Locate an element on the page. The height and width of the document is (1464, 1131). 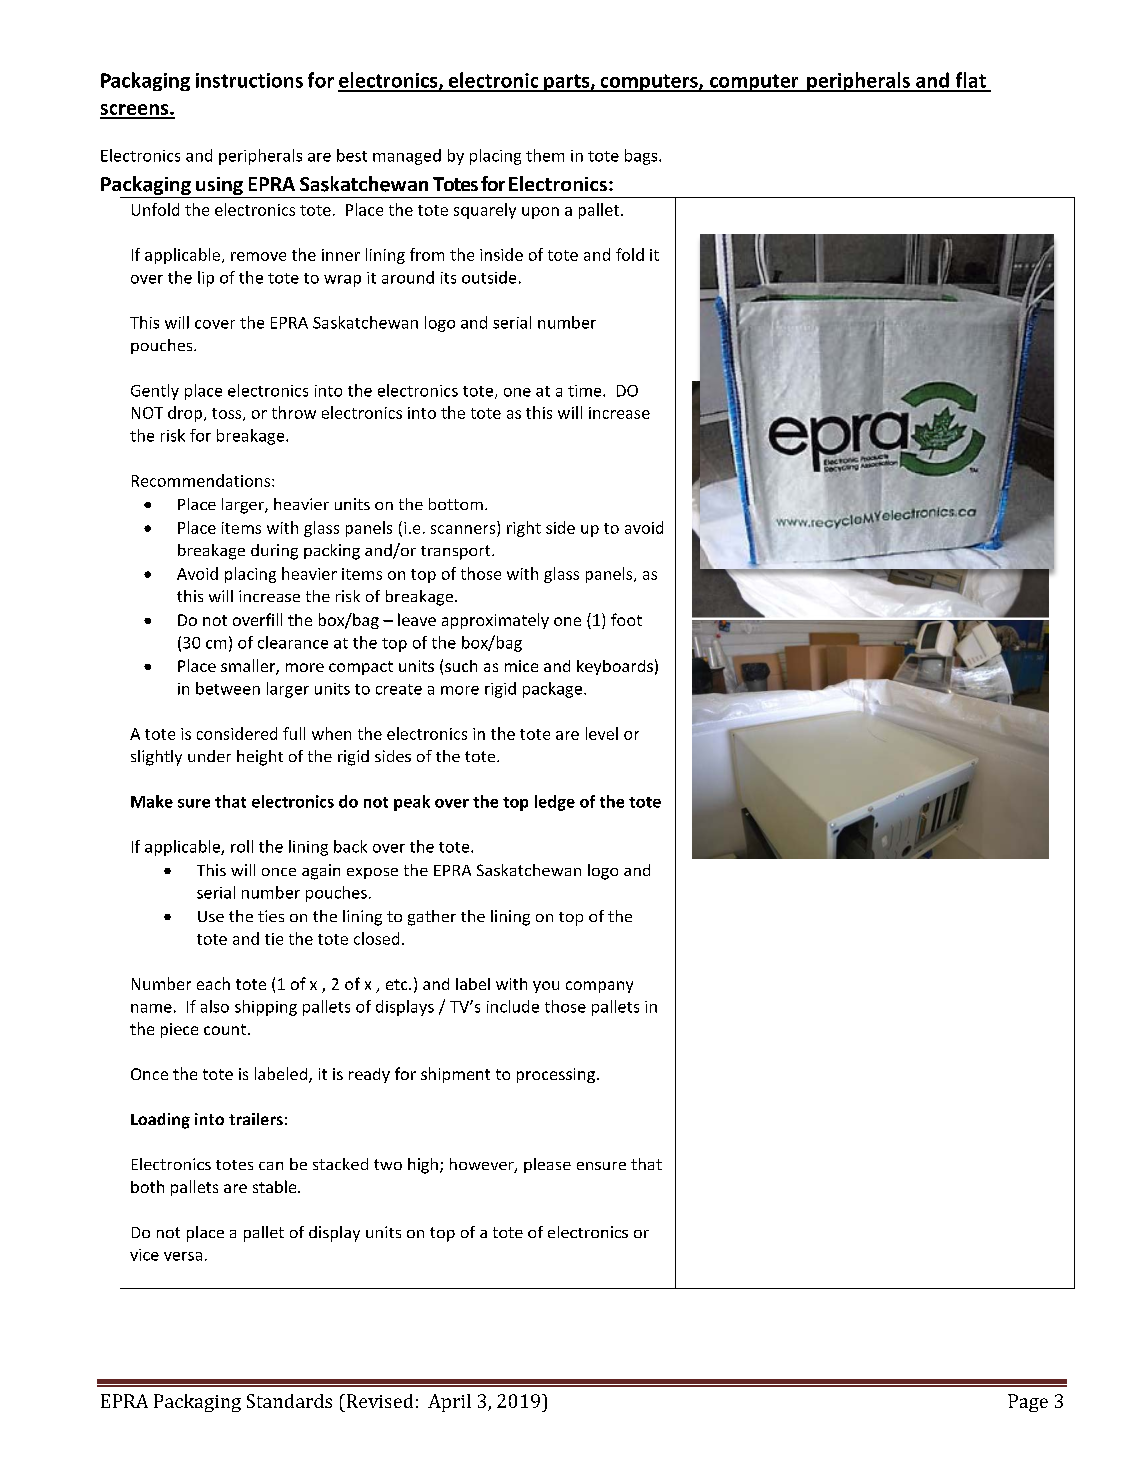
upon is located at coordinates (540, 213).
